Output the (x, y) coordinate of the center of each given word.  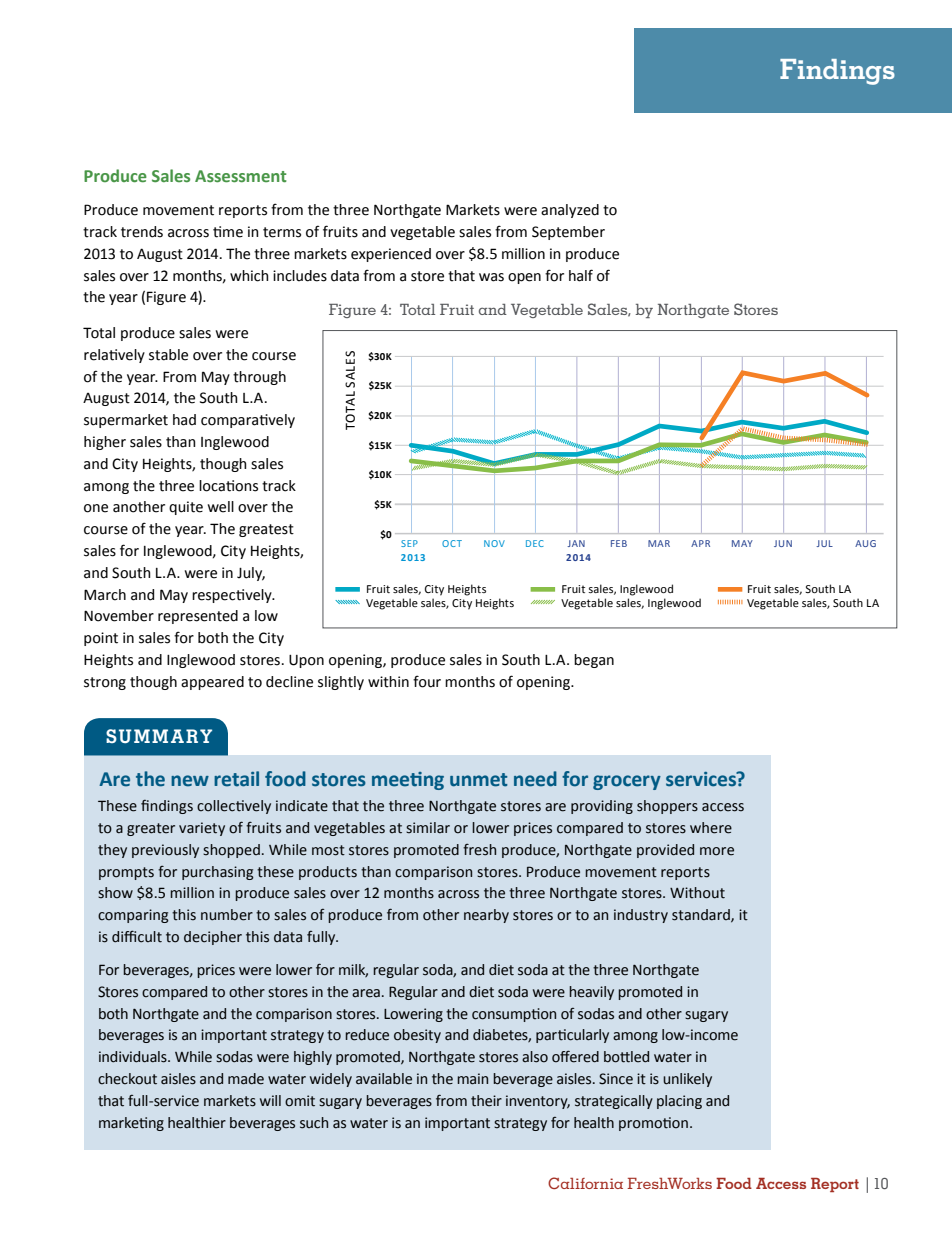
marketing (131, 1124)
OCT (452, 543)
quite (186, 508)
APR (700, 543)
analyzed (570, 211)
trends (142, 232)
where (711, 828)
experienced (391, 255)
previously (165, 851)
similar (428, 828)
